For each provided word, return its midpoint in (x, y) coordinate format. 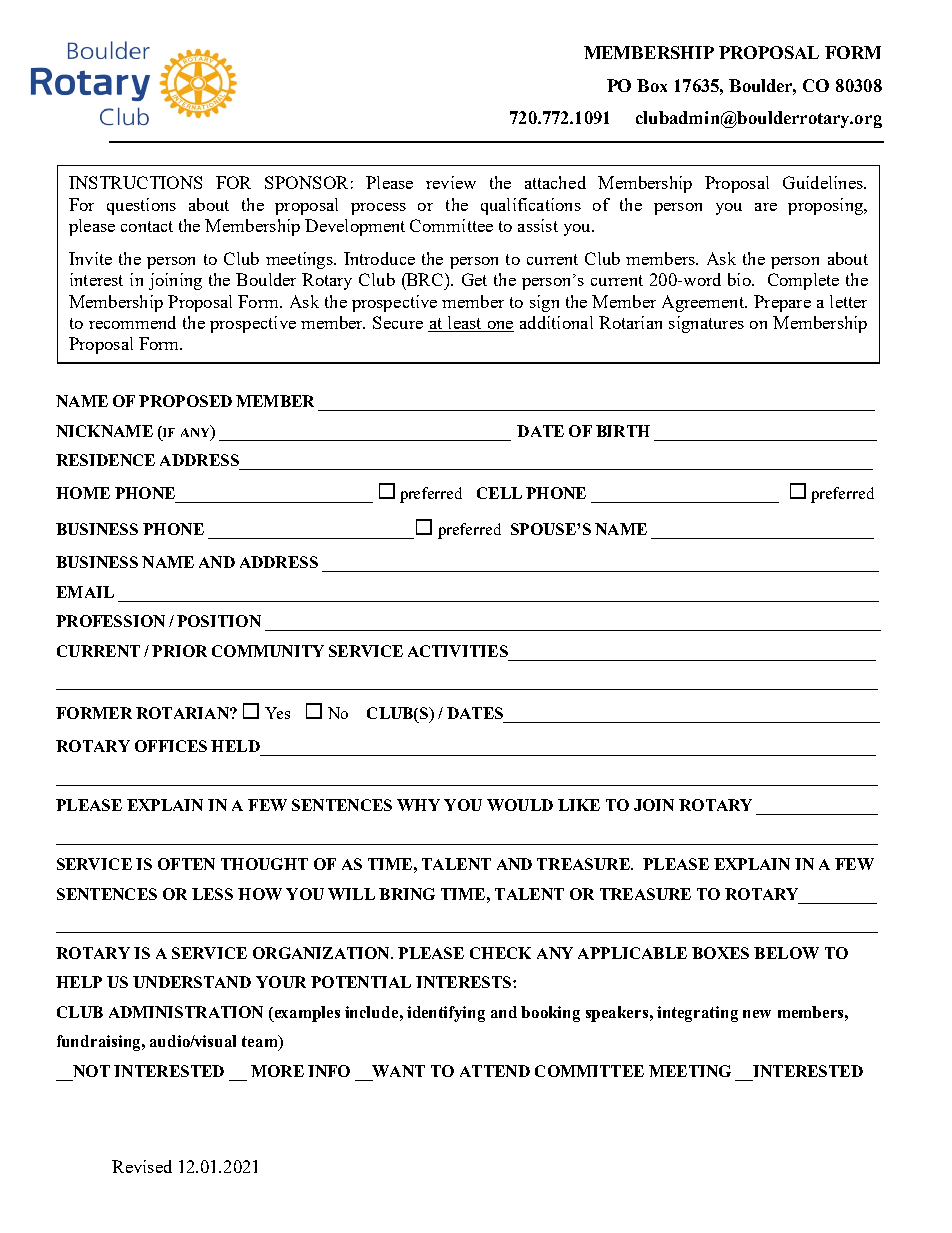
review (451, 182)
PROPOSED (185, 401)
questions (141, 206)
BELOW (786, 953)
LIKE (579, 805)
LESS (212, 894)
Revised (142, 1166)
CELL (499, 493)
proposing (826, 206)
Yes (277, 713)
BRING (407, 894)
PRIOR (179, 651)
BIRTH (623, 431)
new (757, 1014)
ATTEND (495, 1071)
